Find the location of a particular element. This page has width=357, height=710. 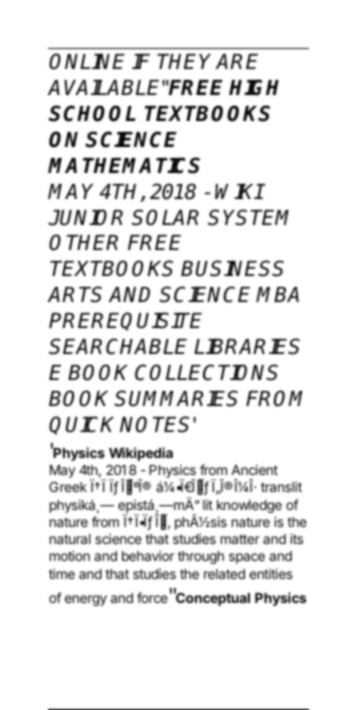

Ancient is located at coordinates (254, 469).
